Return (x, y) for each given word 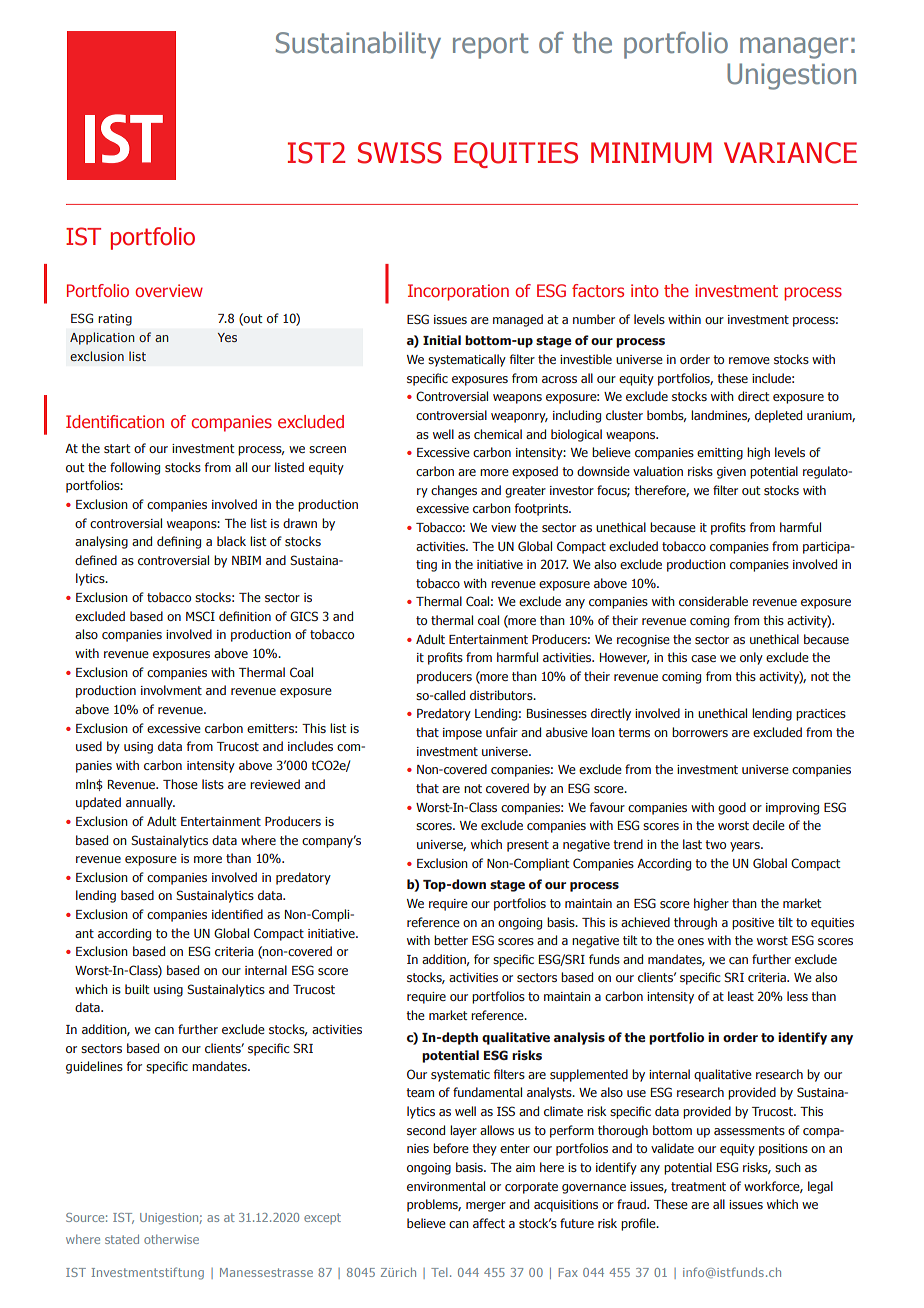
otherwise (171, 1239)
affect (489, 1223)
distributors (502, 695)
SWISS (400, 153)
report (490, 46)
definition (245, 616)
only (751, 658)
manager (794, 48)
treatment (698, 1186)
